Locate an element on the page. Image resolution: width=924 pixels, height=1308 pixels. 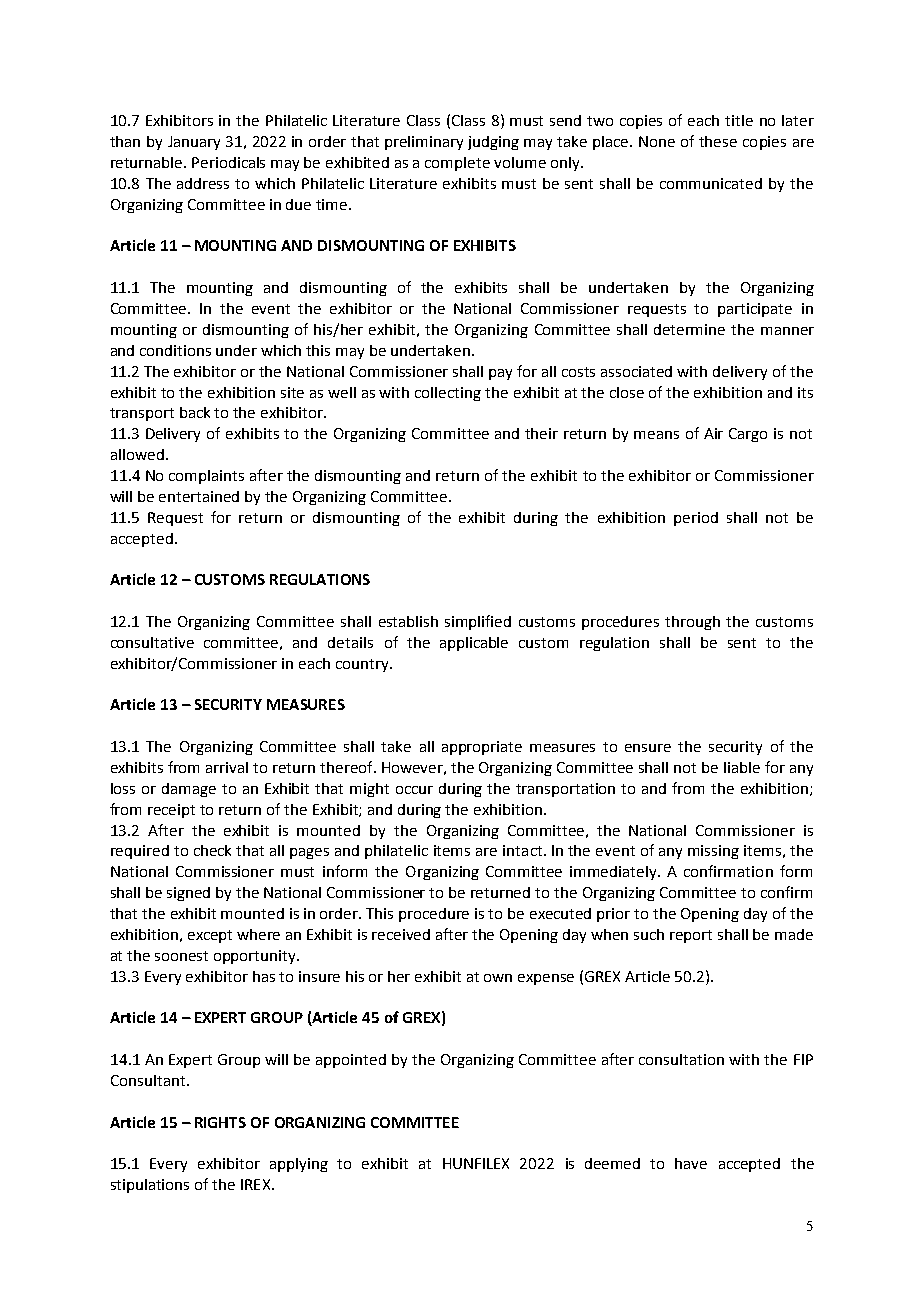
simplified is located at coordinates (478, 622).
